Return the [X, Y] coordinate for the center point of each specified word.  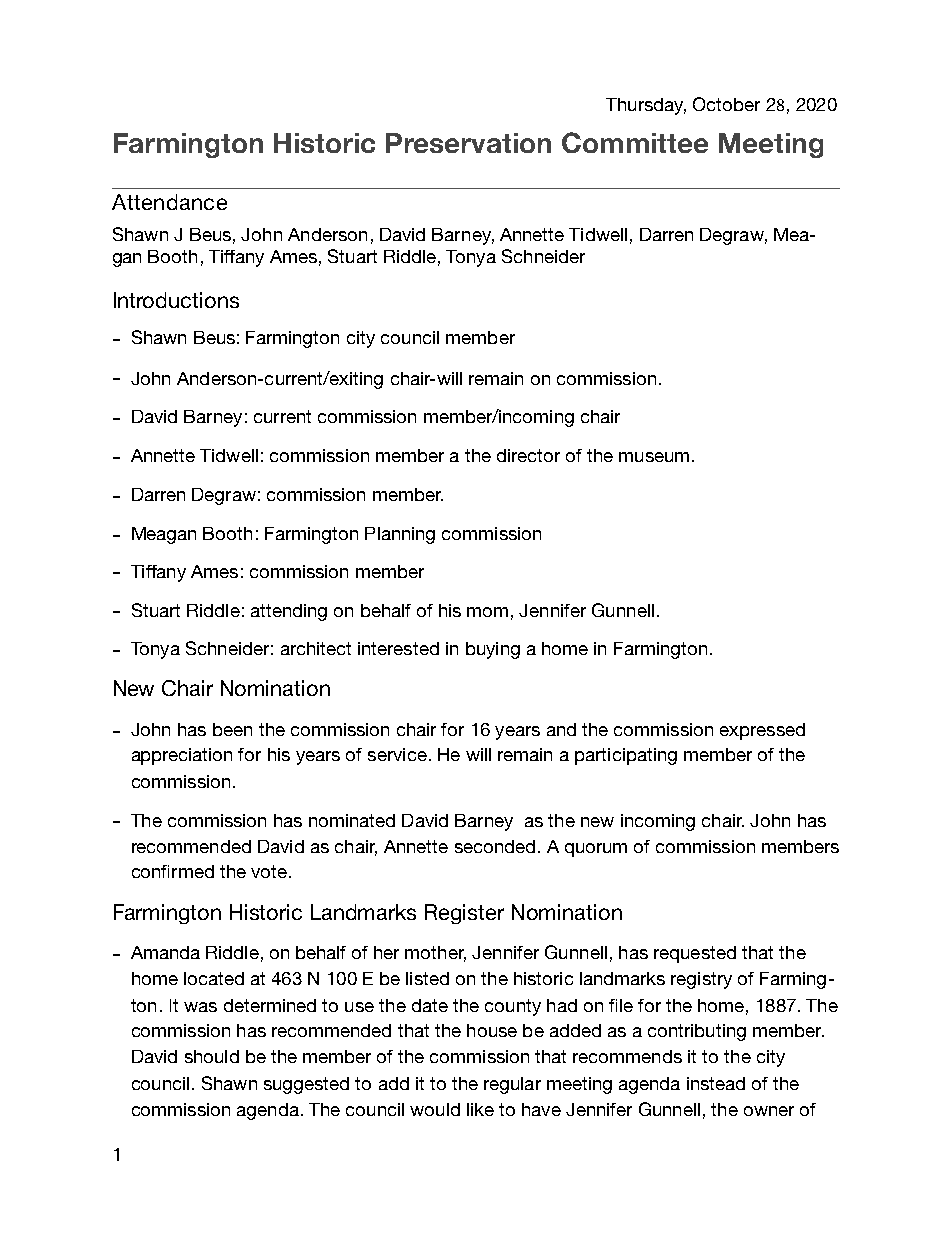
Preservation [468, 143]
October [726, 104]
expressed [762, 731]
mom [487, 612]
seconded [495, 846]
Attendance [169, 202]
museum [654, 457]
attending [289, 612]
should [212, 1056]
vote [269, 871]
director [528, 455]
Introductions [176, 300]
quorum [596, 850]
